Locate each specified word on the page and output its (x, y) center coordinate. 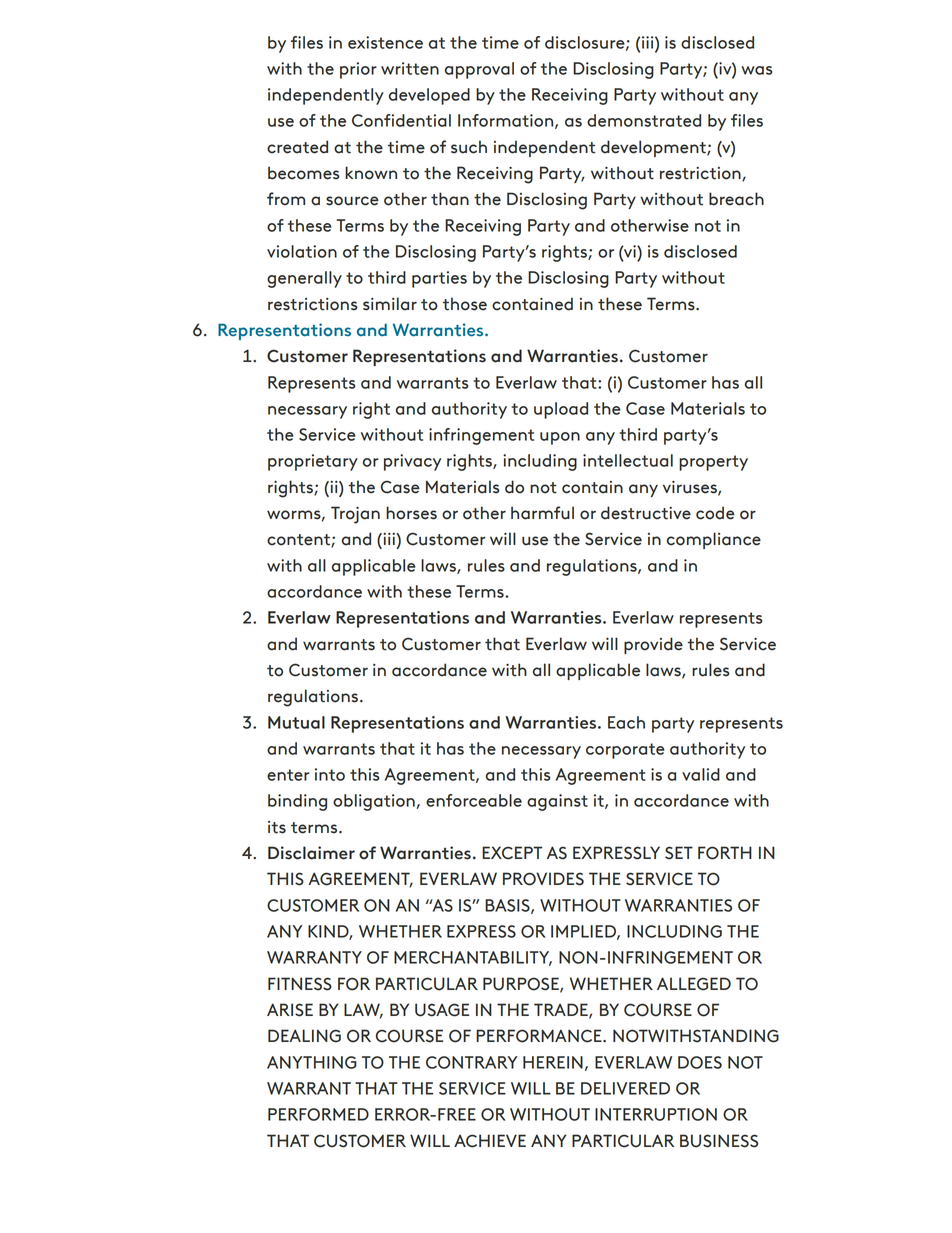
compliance (714, 540)
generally (304, 279)
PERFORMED (318, 1114)
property (713, 463)
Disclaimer (311, 853)
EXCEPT (512, 853)
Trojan (355, 515)
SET (679, 853)
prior (358, 70)
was (756, 70)
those (465, 304)
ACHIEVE (490, 1141)
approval (479, 70)
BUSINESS (719, 1141)
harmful (542, 513)
